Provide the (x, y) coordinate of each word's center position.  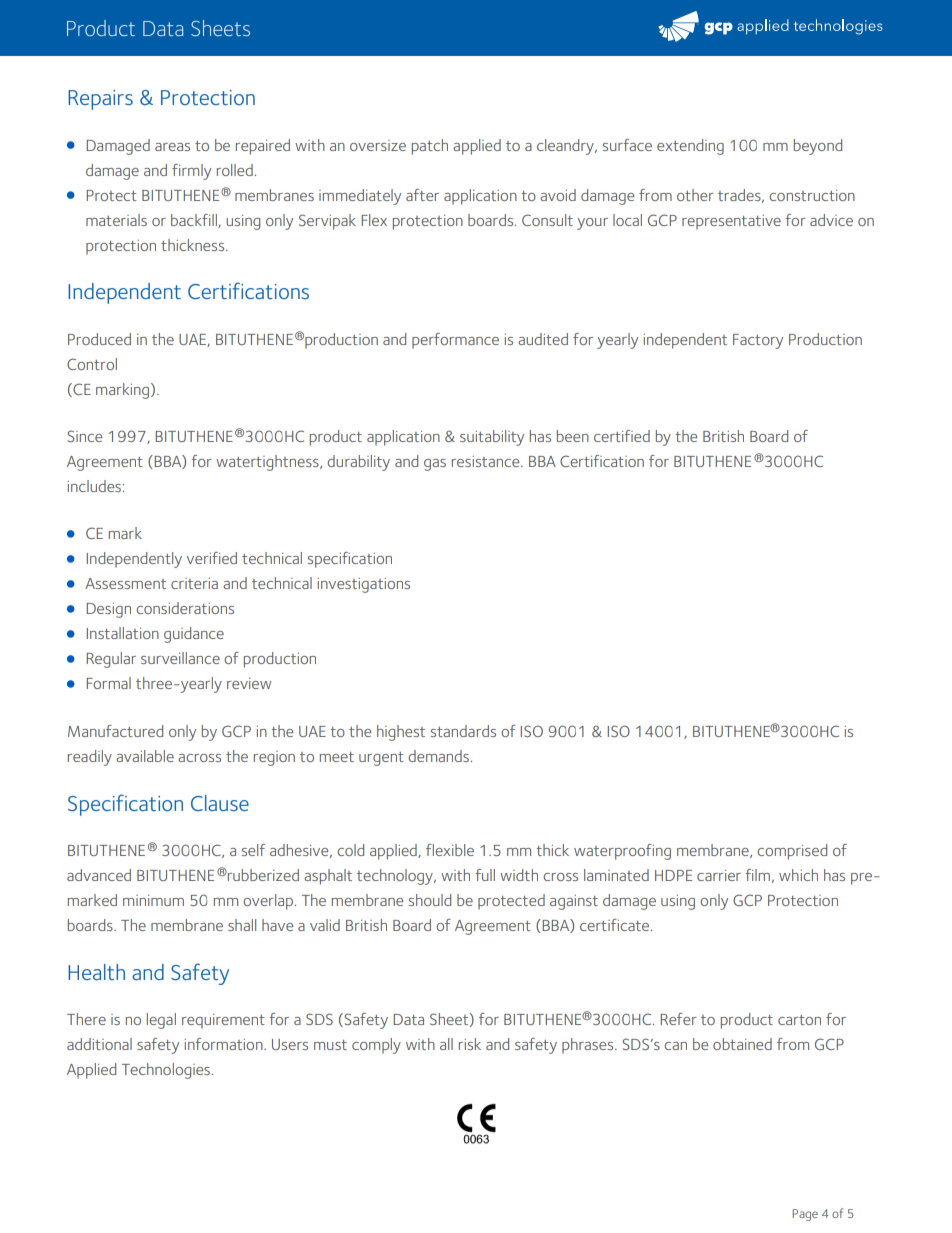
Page (805, 1215)
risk (470, 1044)
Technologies (166, 1071)
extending (690, 147)
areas (172, 147)
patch (430, 147)
